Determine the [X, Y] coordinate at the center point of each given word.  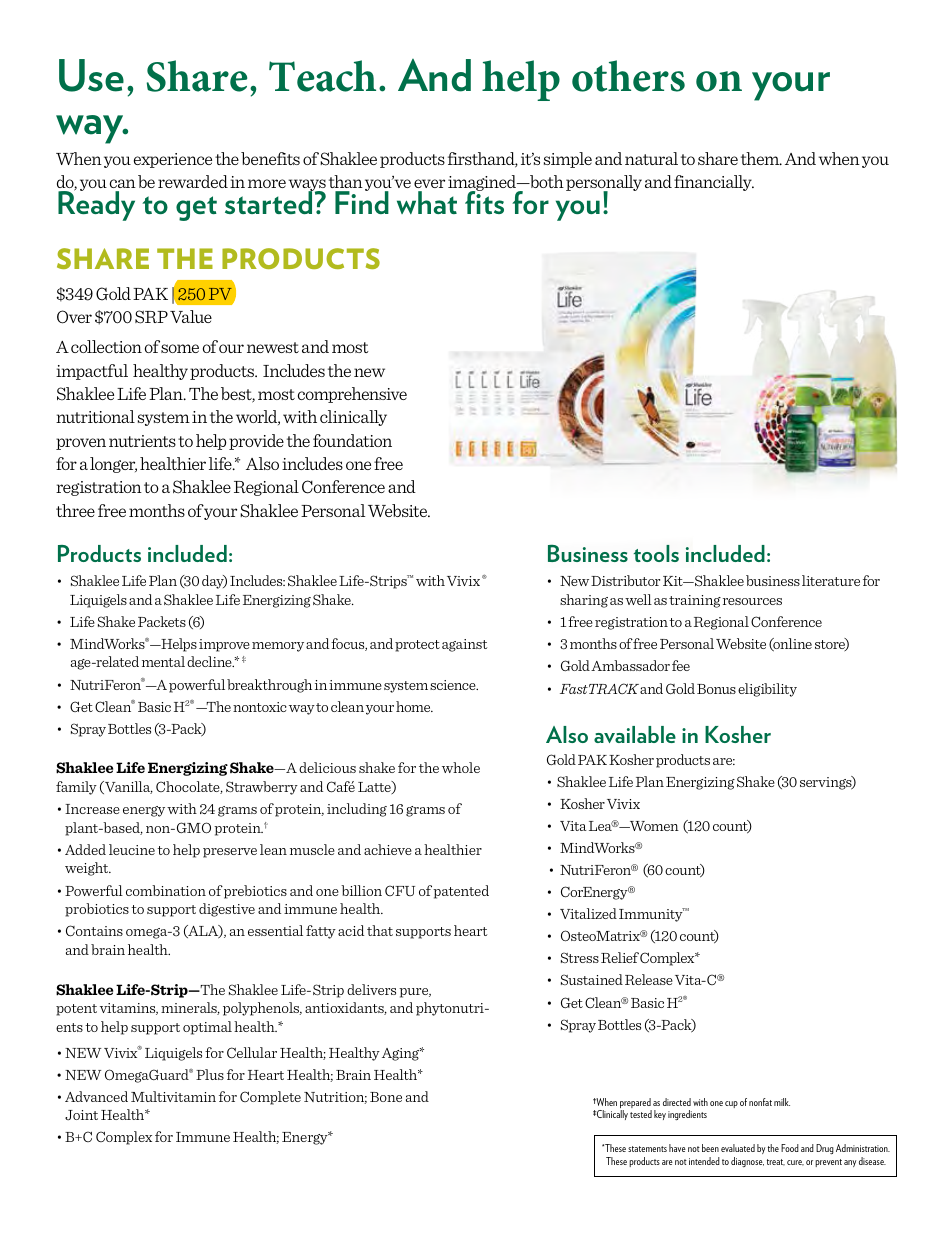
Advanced [96, 1096]
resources [752, 601]
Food [790, 1148]
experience [173, 160]
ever [429, 183]
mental [163, 661]
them [761, 158]
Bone [386, 1097]
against [464, 645]
